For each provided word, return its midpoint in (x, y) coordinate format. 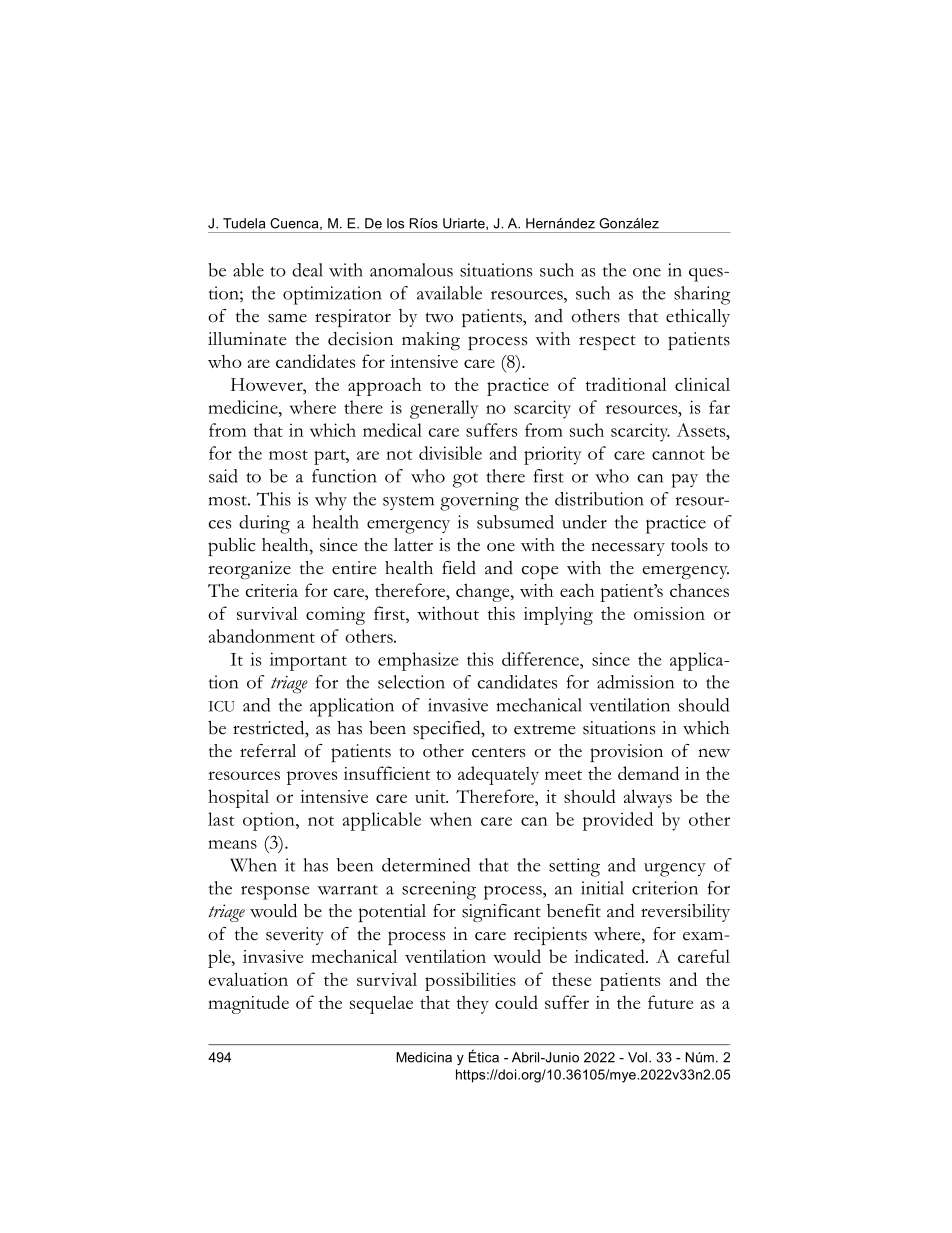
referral (268, 751)
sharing (702, 295)
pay (684, 480)
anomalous (411, 270)
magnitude (248, 1004)
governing (479, 501)
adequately (498, 775)
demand (648, 773)
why (331, 501)
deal (307, 270)
